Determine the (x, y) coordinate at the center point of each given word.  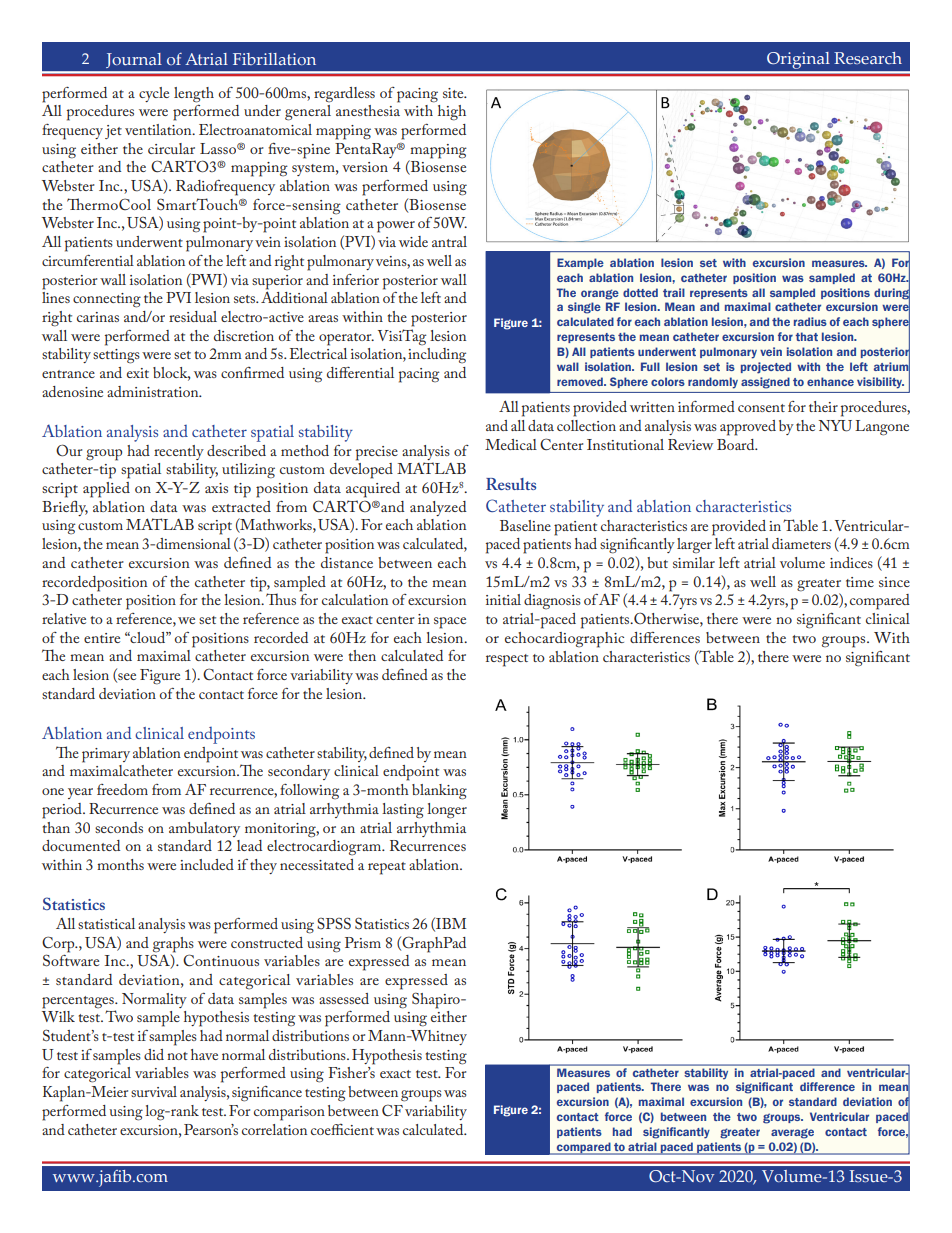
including (437, 356)
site (454, 93)
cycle (154, 94)
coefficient (342, 1129)
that (806, 336)
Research (868, 58)
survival (154, 1091)
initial (503, 599)
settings (116, 356)
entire (102, 638)
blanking (439, 792)
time (860, 582)
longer (447, 811)
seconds (119, 827)
